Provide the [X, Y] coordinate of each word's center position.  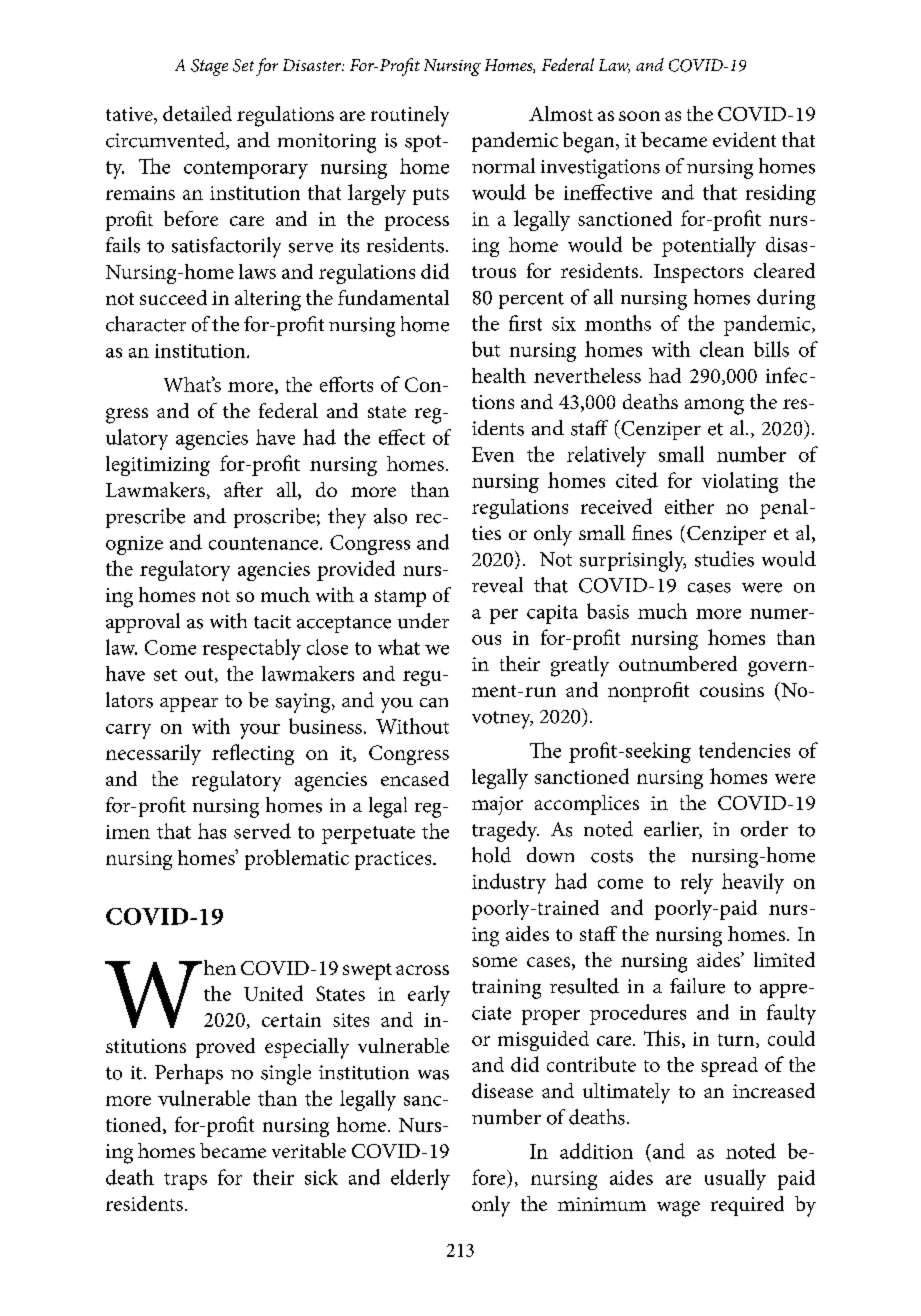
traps [185, 1181]
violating [740, 482]
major [497, 805]
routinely [410, 116]
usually [735, 1179]
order [764, 829]
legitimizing [158, 466]
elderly [420, 1179]
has [212, 831]
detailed [197, 113]
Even [493, 454]
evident [744, 139]
